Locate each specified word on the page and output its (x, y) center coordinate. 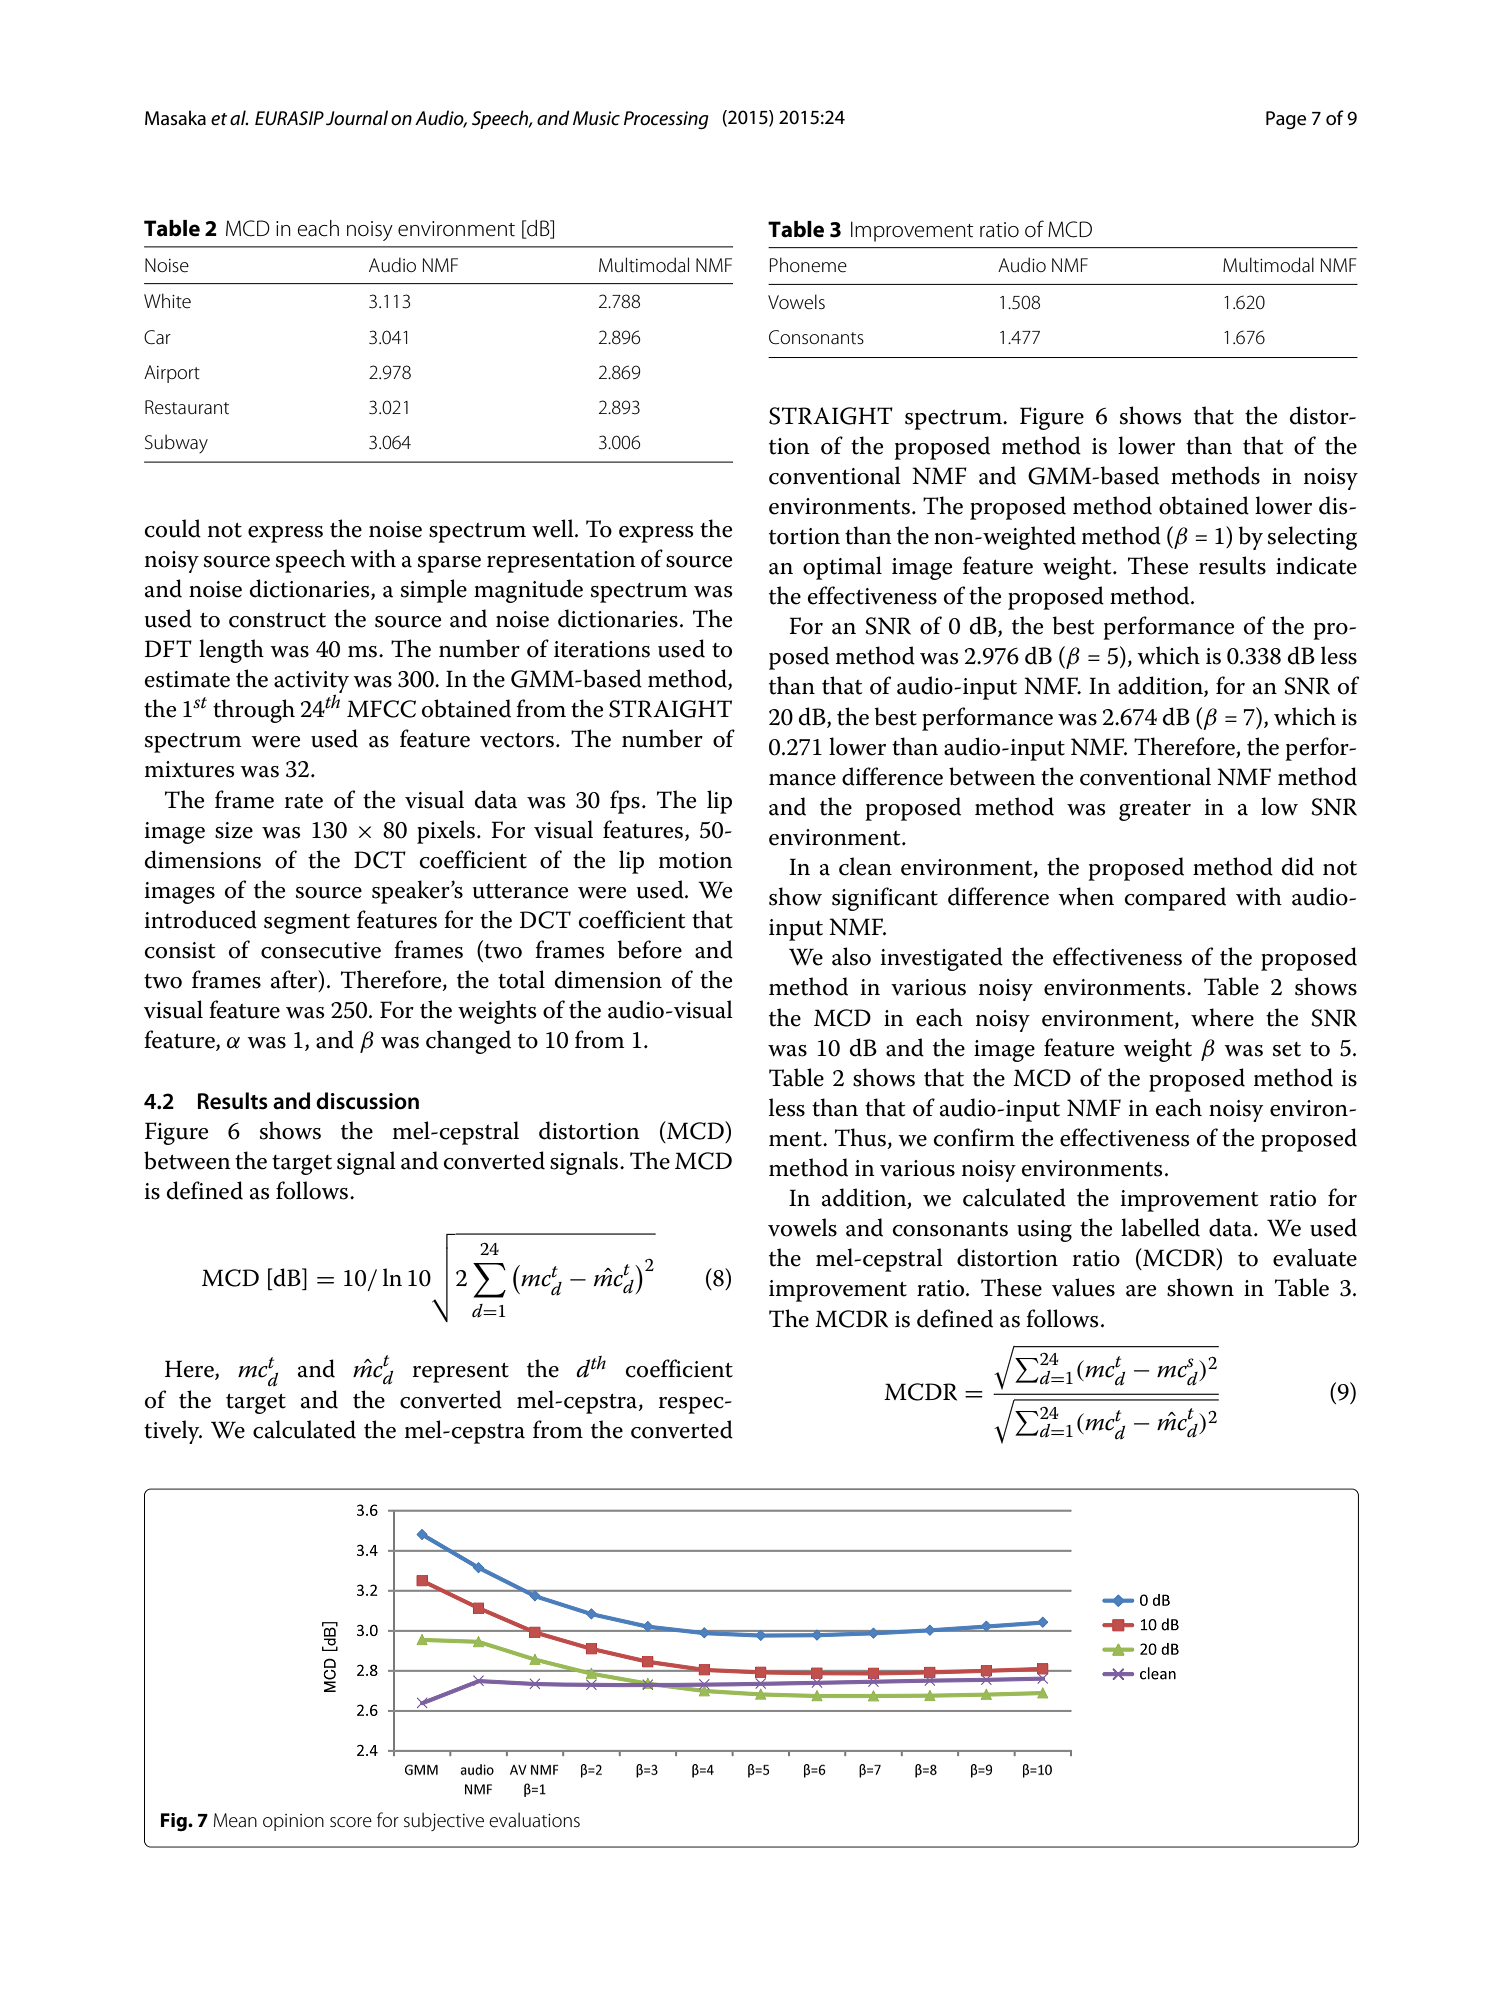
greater (1155, 811)
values (1083, 1287)
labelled (1160, 1227)
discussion (367, 1101)
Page (1286, 120)
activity (311, 683)
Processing (666, 120)
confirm (974, 1137)
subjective (444, 1821)
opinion (293, 1822)
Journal (357, 118)
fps (625, 802)
